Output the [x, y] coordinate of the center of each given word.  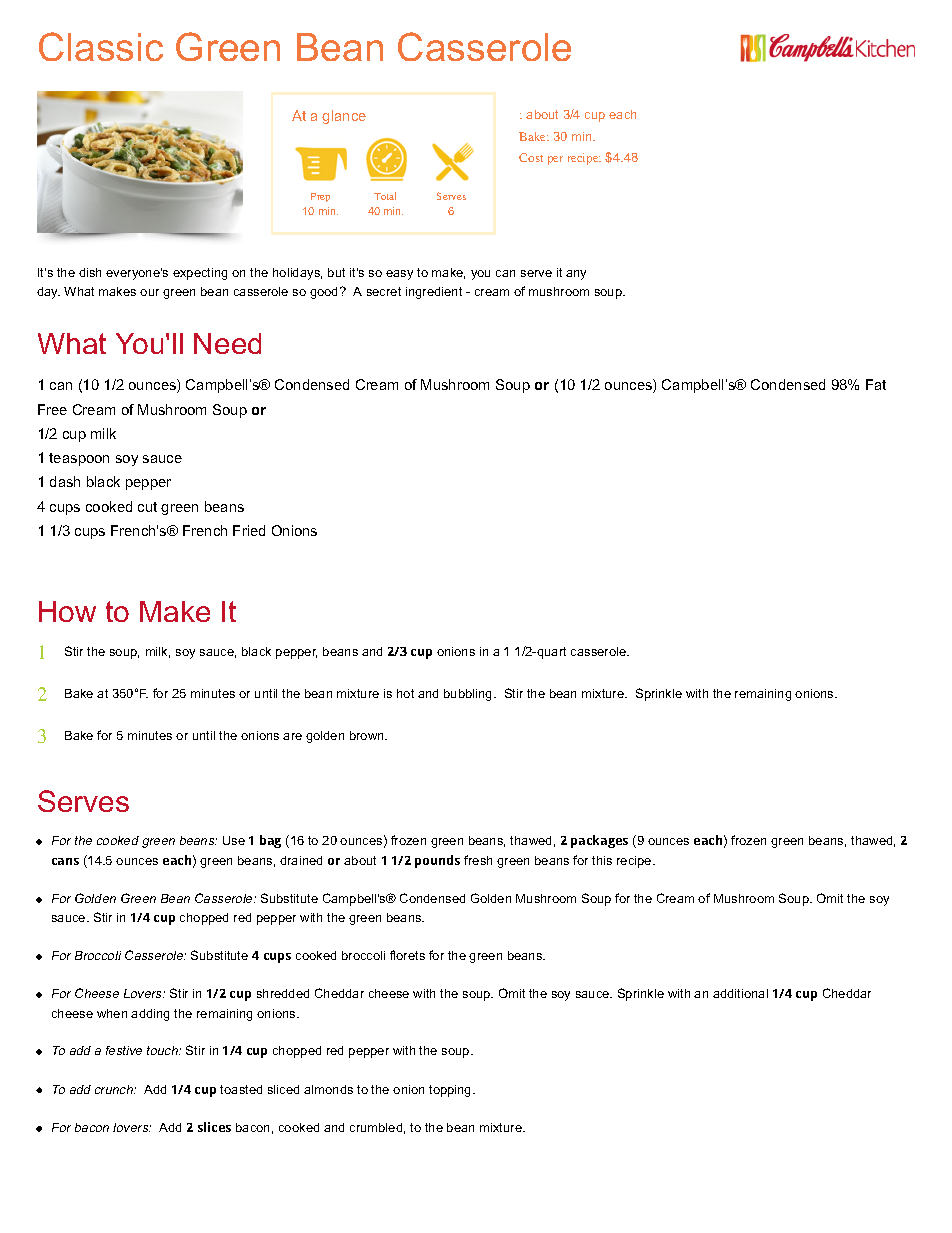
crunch [115, 1089]
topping [451, 1091]
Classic [101, 46]
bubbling [469, 695]
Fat [876, 384]
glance [344, 117]
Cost [531, 157]
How [67, 611]
